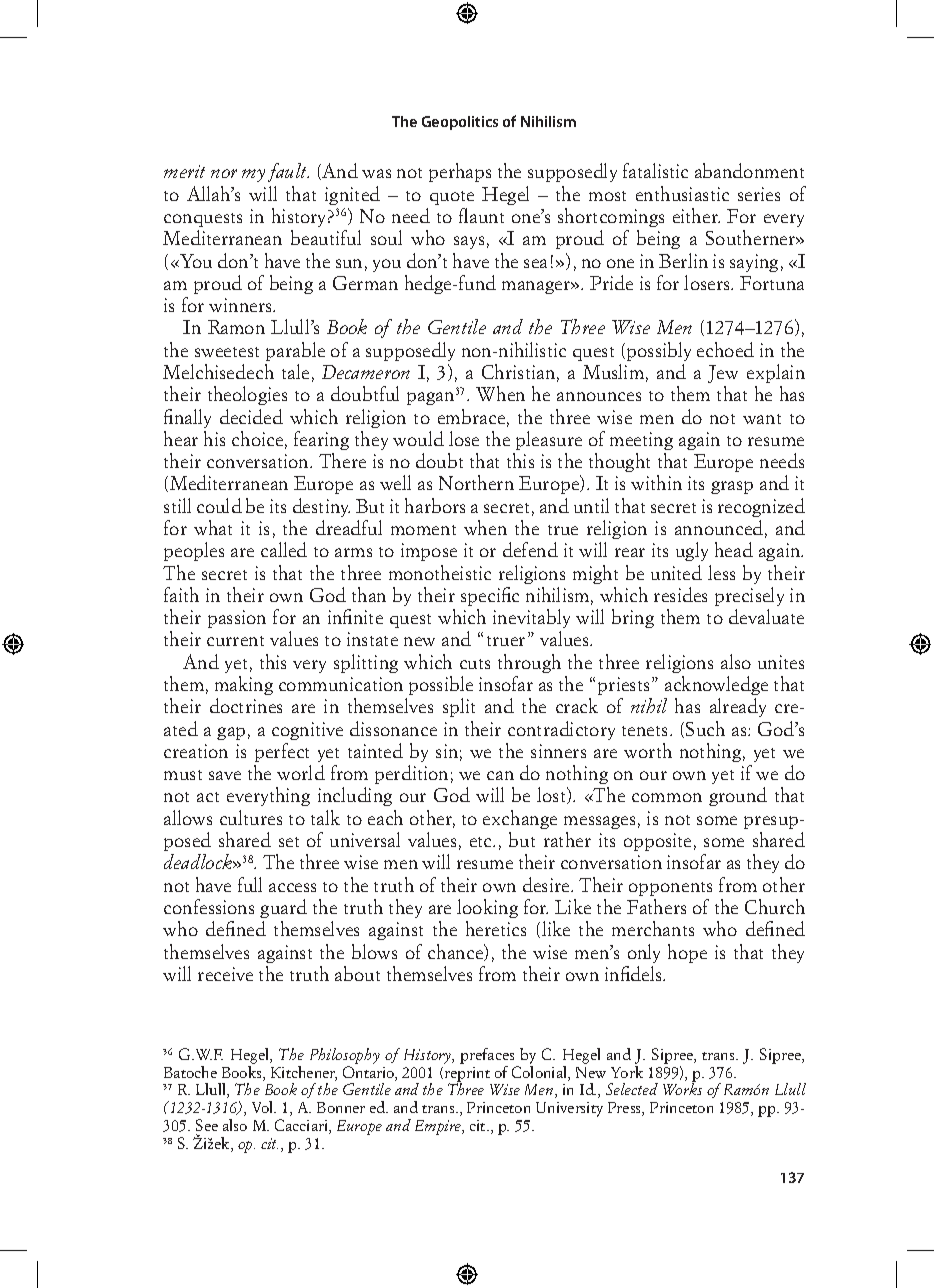  What do you see at coordinates (435, 505) in the screenshot?
I see `harbors` at bounding box center [435, 505].
